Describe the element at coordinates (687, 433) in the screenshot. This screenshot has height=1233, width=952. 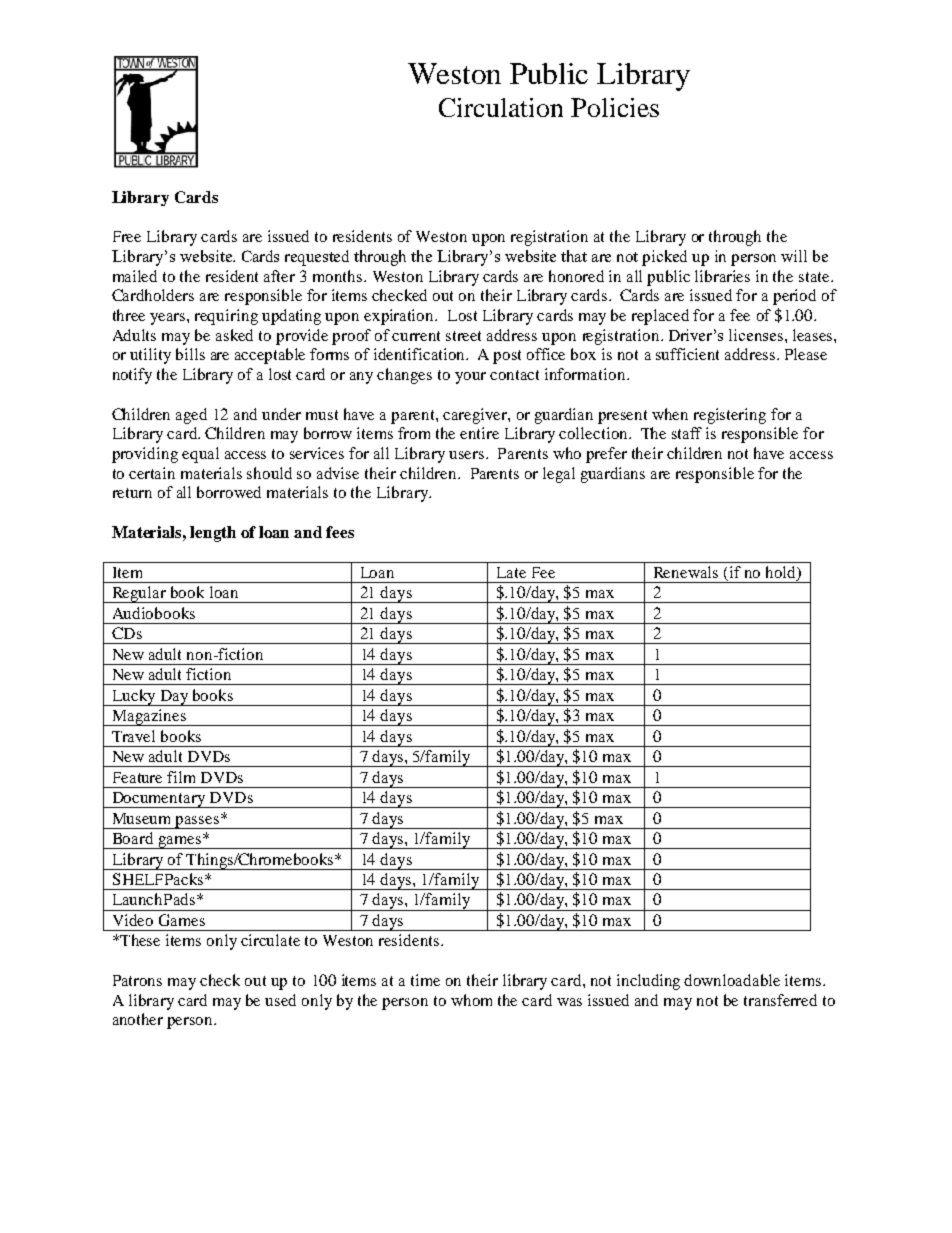
I see `staff` at that location.
